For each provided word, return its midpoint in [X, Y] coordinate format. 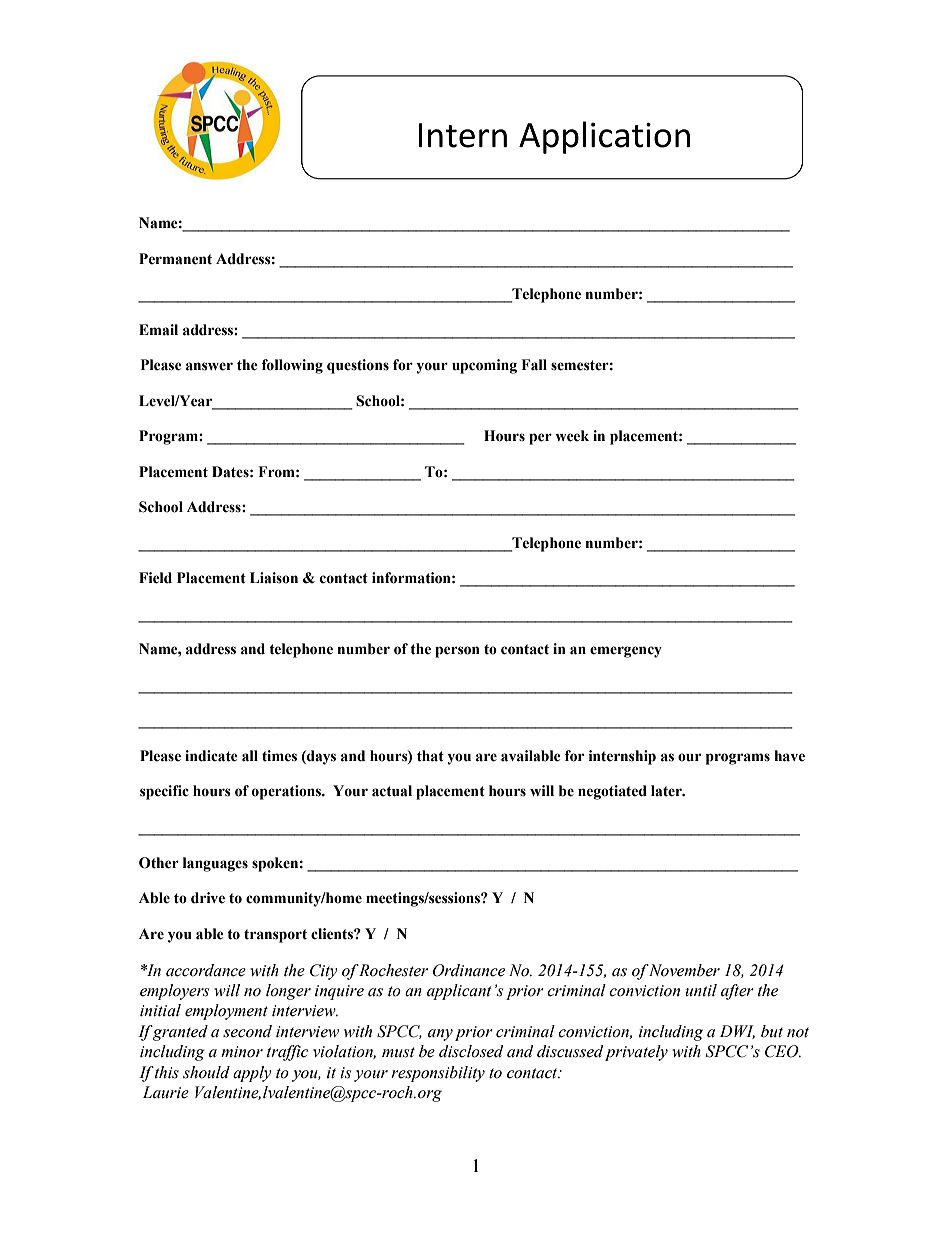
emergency [626, 652]
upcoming [484, 366]
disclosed [471, 1051]
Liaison [274, 578]
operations [287, 792]
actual [392, 791]
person [457, 652]
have [789, 756]
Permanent [175, 259]
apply [252, 1074]
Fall [534, 365]
